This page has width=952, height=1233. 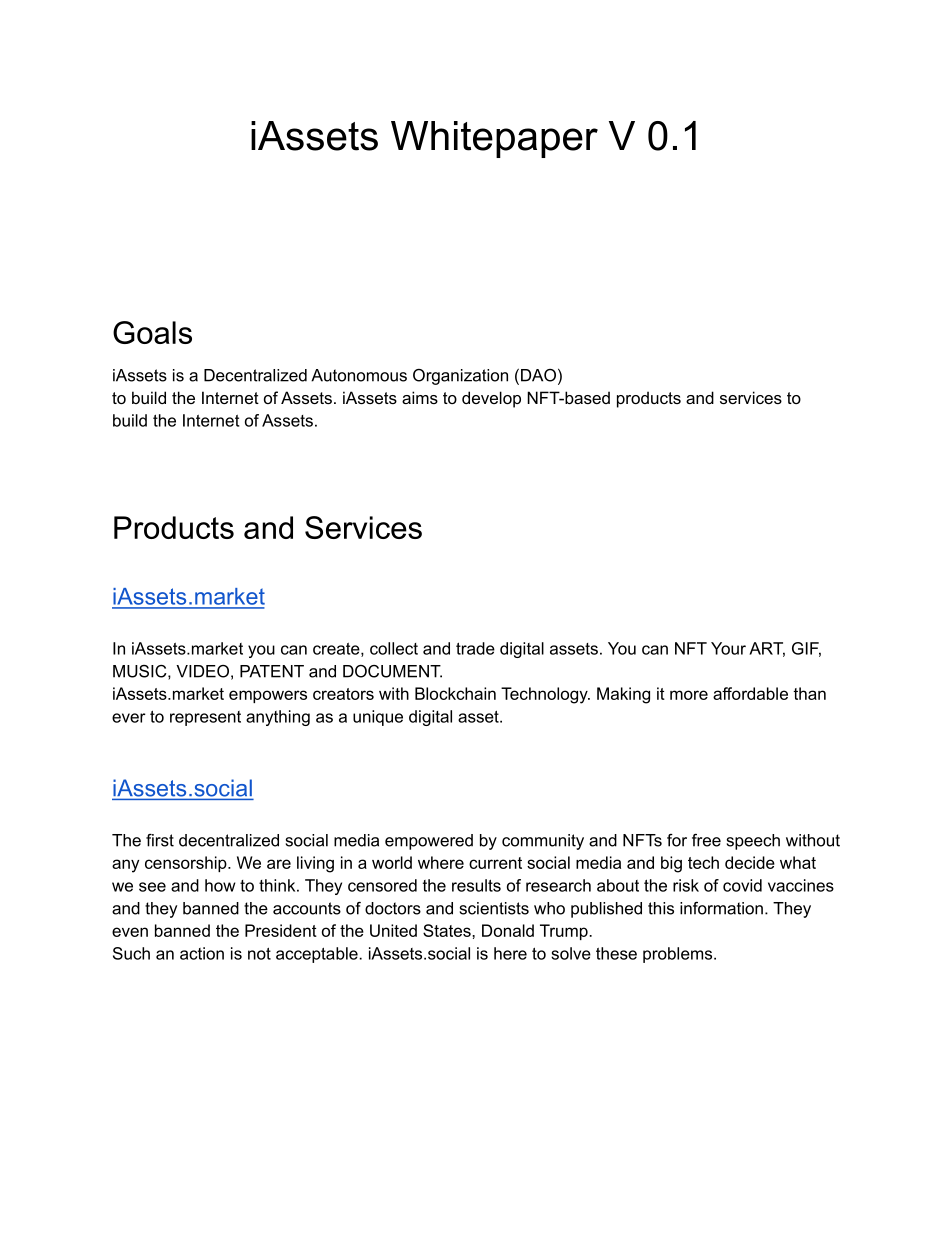 What do you see at coordinates (420, 397) in the page?
I see `aims` at bounding box center [420, 397].
